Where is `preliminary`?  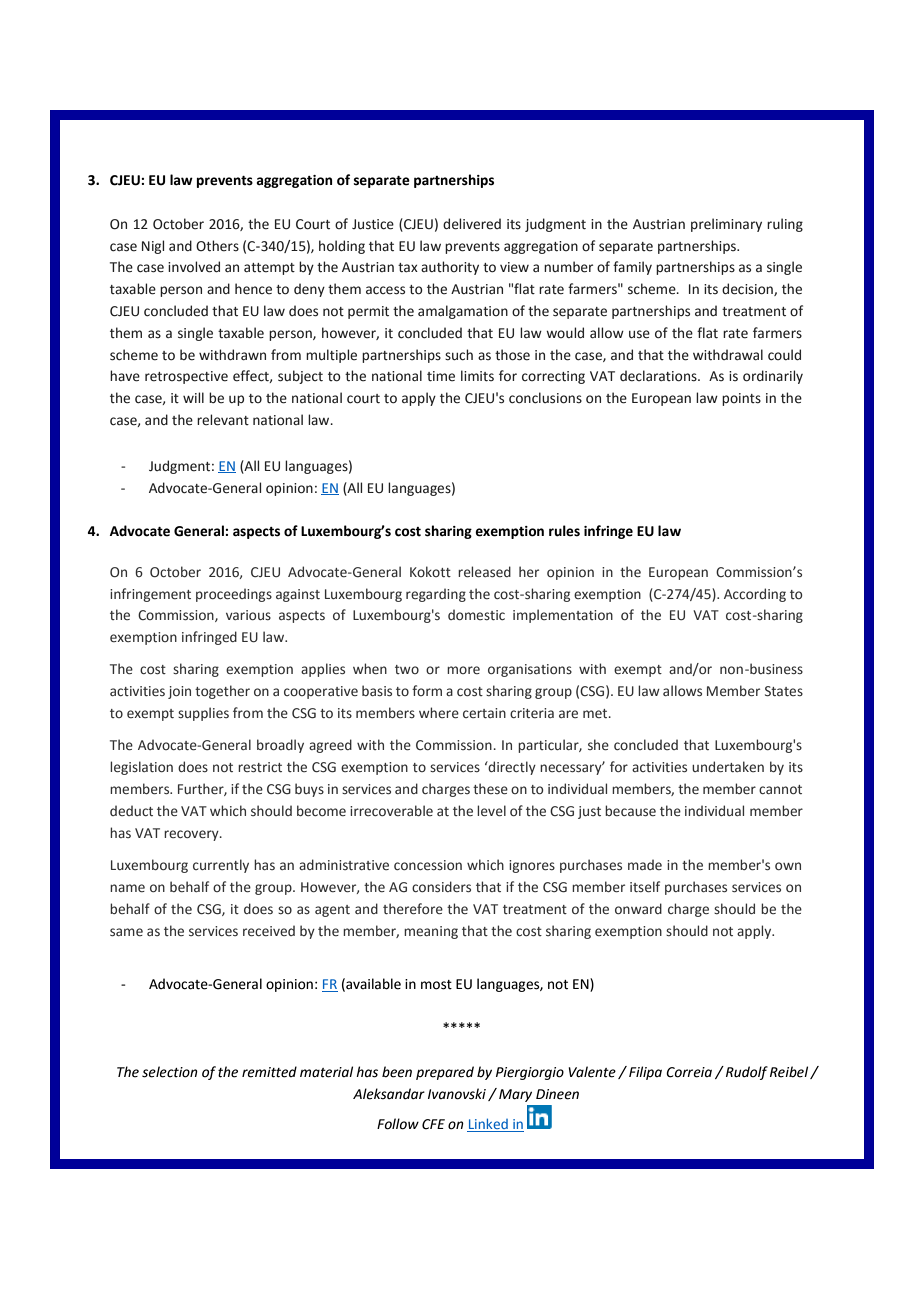
preliminary is located at coordinates (726, 225).
